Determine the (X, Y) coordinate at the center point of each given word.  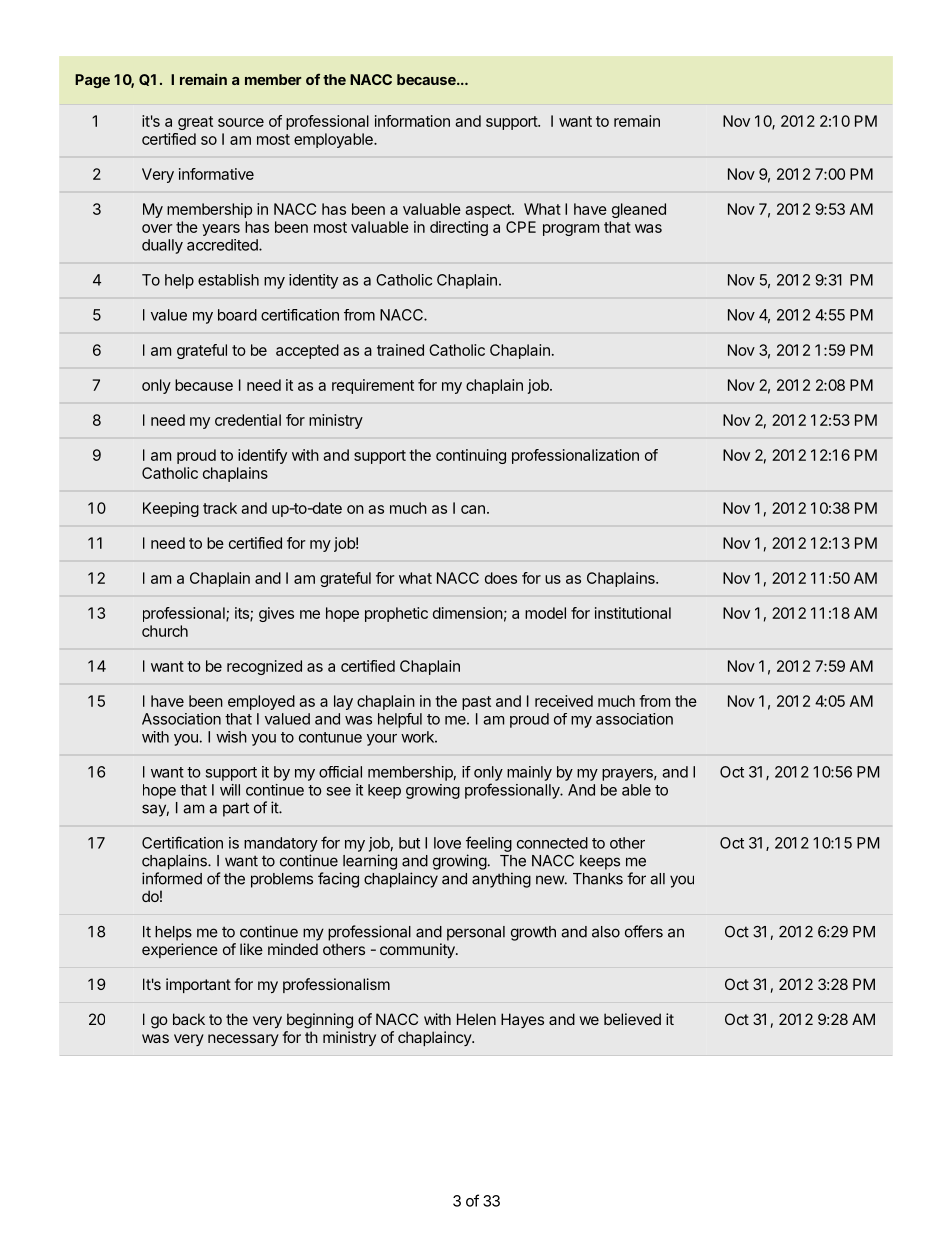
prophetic (396, 614)
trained (400, 350)
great (195, 123)
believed (632, 1019)
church (165, 631)
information (412, 121)
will (230, 790)
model (545, 613)
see (339, 791)
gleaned (639, 210)
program (571, 230)
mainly (529, 773)
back (189, 1019)
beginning (320, 1021)
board (237, 315)
